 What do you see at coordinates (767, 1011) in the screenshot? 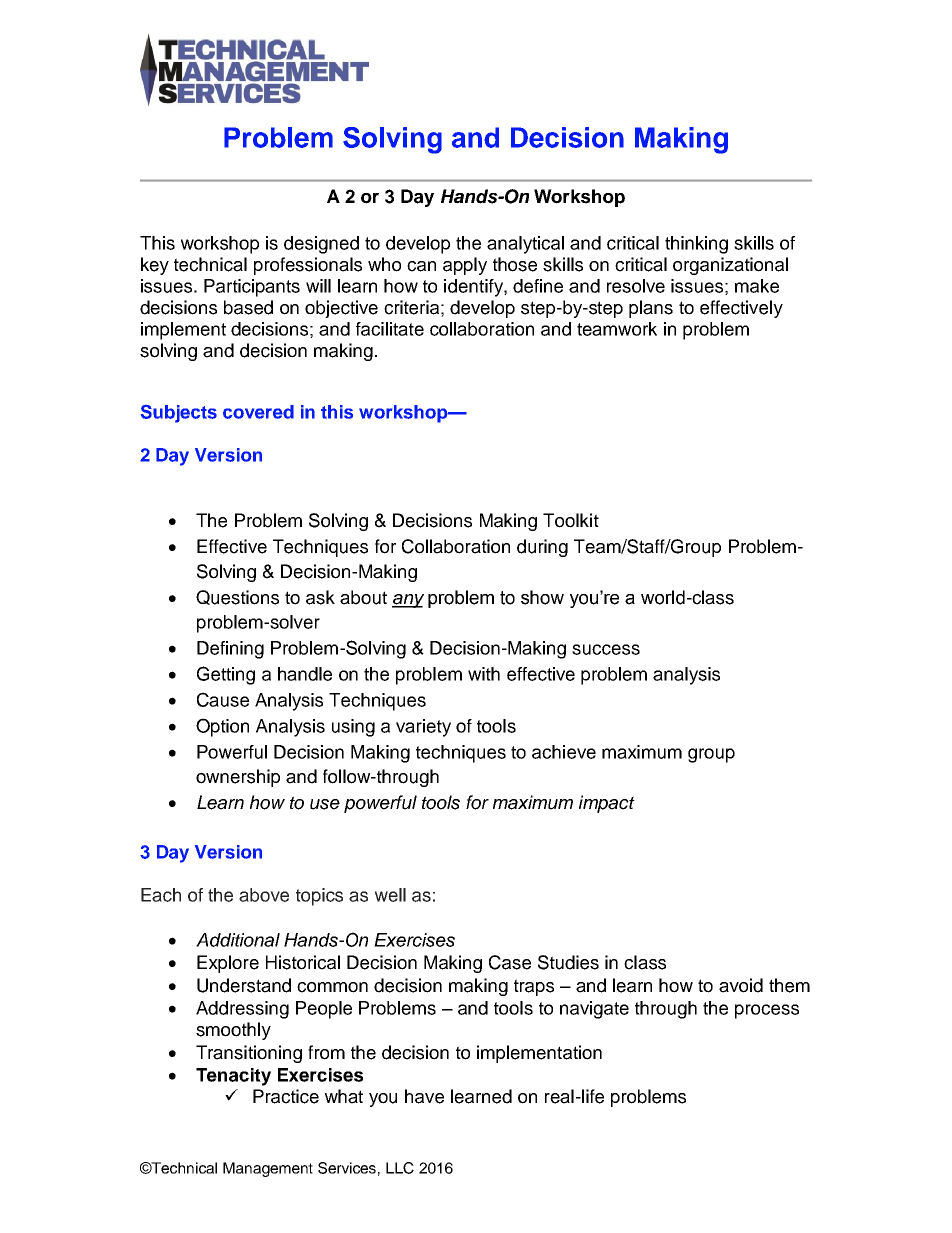
I see `process` at bounding box center [767, 1011].
